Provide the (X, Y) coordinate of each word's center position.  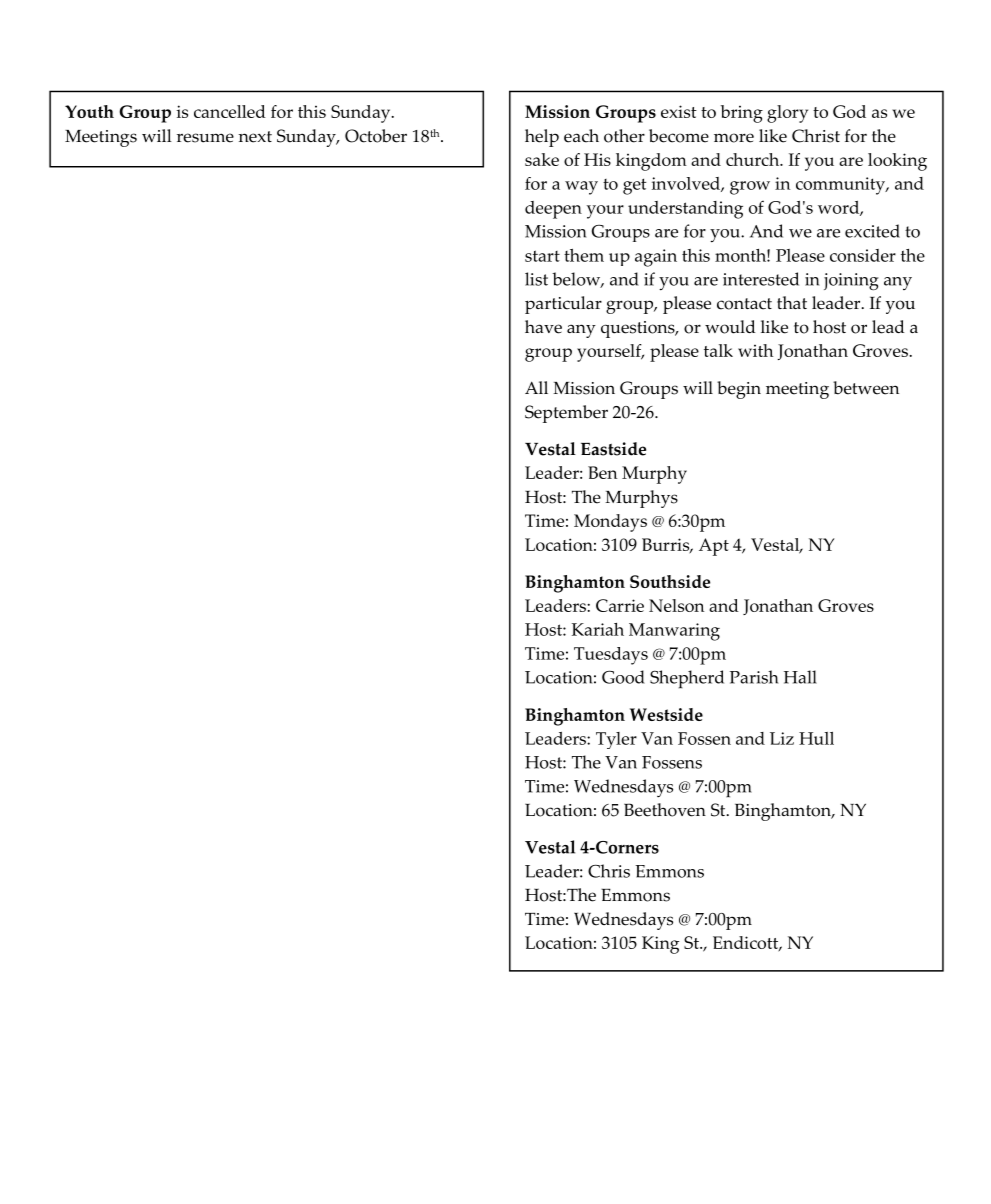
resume (205, 138)
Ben (602, 472)
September (566, 414)
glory (787, 114)
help (542, 138)
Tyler (616, 740)
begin (739, 390)
